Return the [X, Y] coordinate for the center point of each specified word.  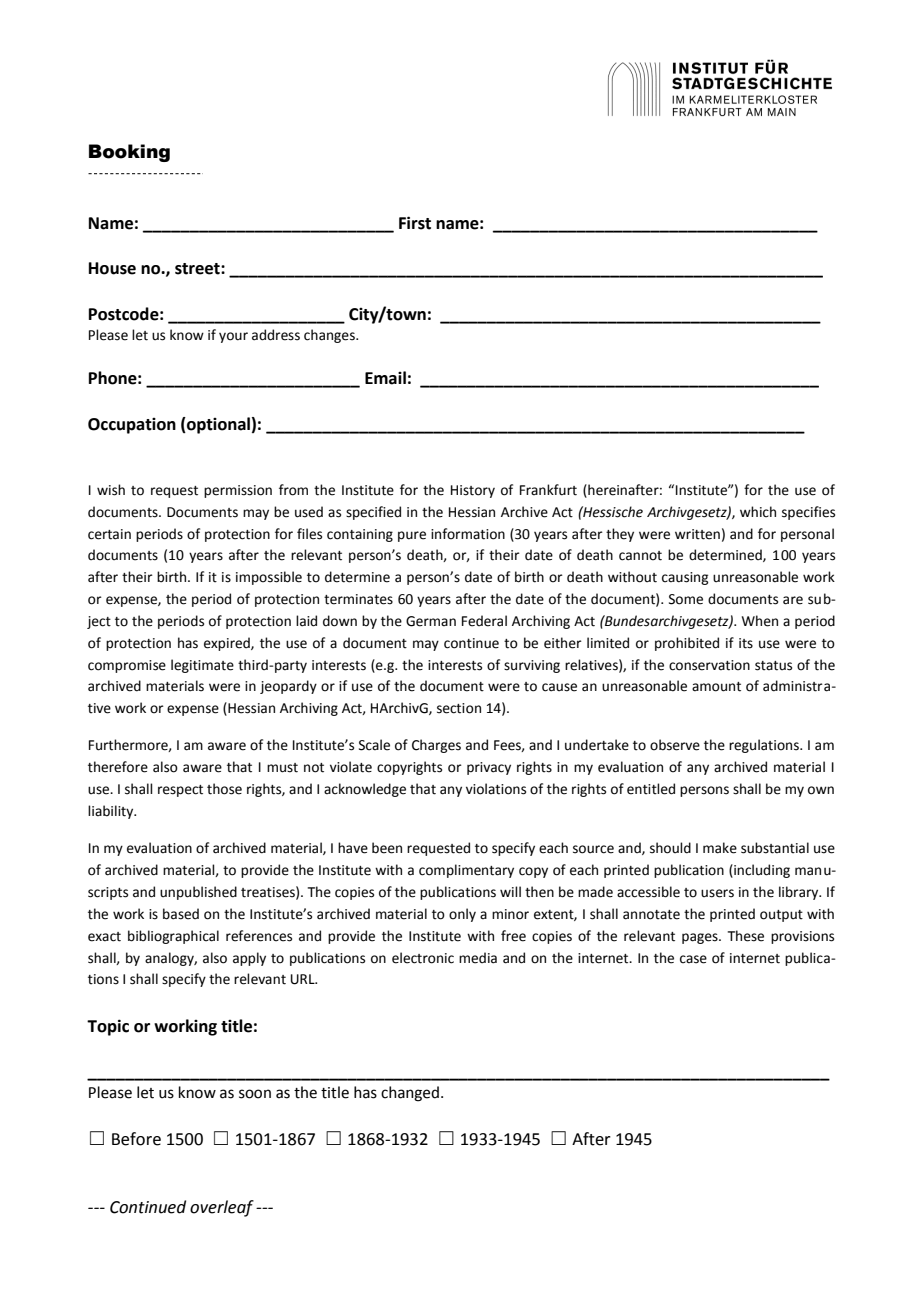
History [473, 491]
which [758, 512]
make [720, 848]
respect [180, 791]
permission [238, 491]
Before [136, 1139]
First [415, 223]
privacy [489, 768]
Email [385, 378]
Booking [129, 153]
